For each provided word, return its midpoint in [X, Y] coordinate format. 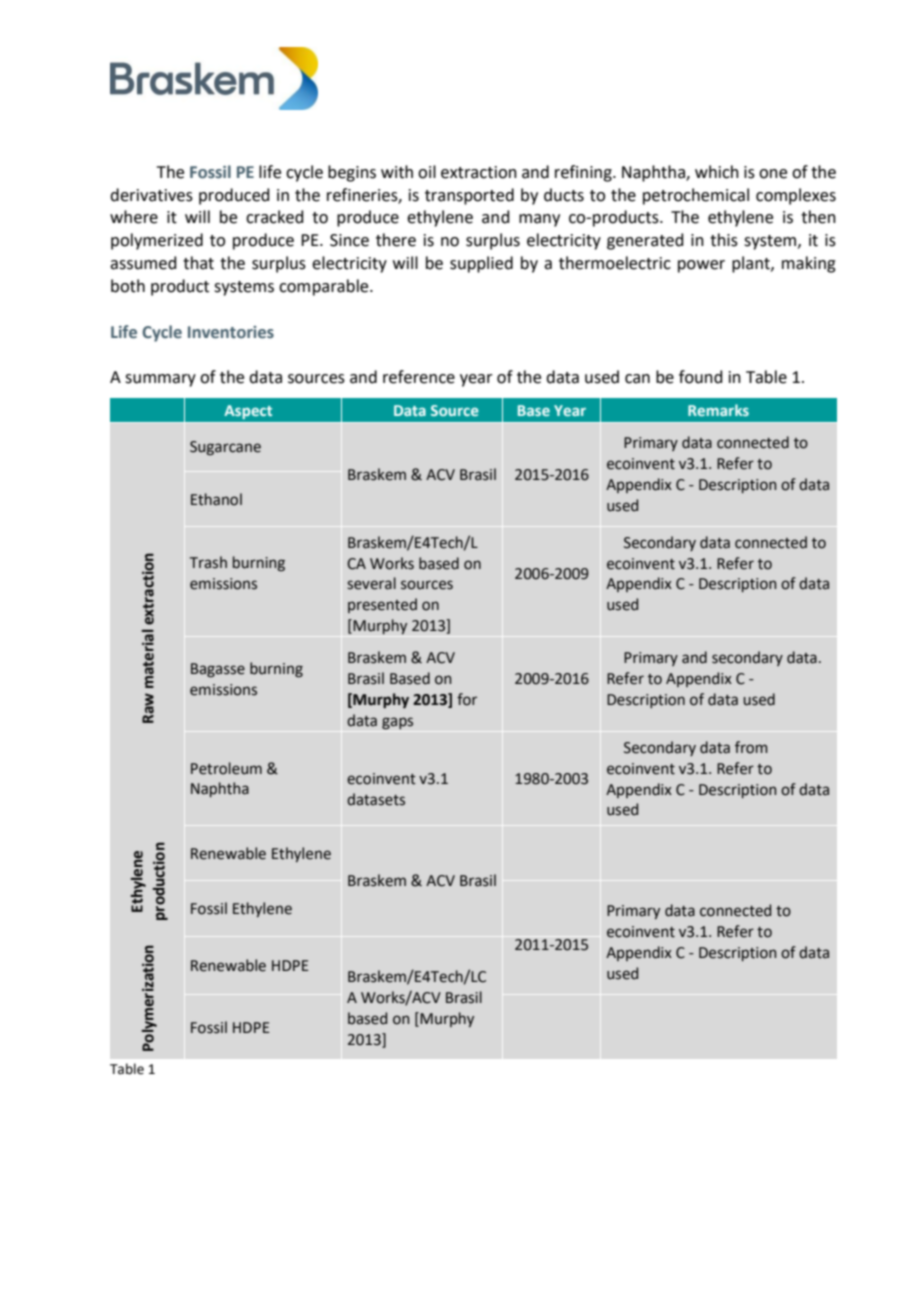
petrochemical [696, 196]
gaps [397, 723]
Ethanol [216, 499]
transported [469, 196]
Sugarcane [225, 448]
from [751, 747]
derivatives [151, 195]
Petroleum [226, 768]
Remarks [718, 410]
